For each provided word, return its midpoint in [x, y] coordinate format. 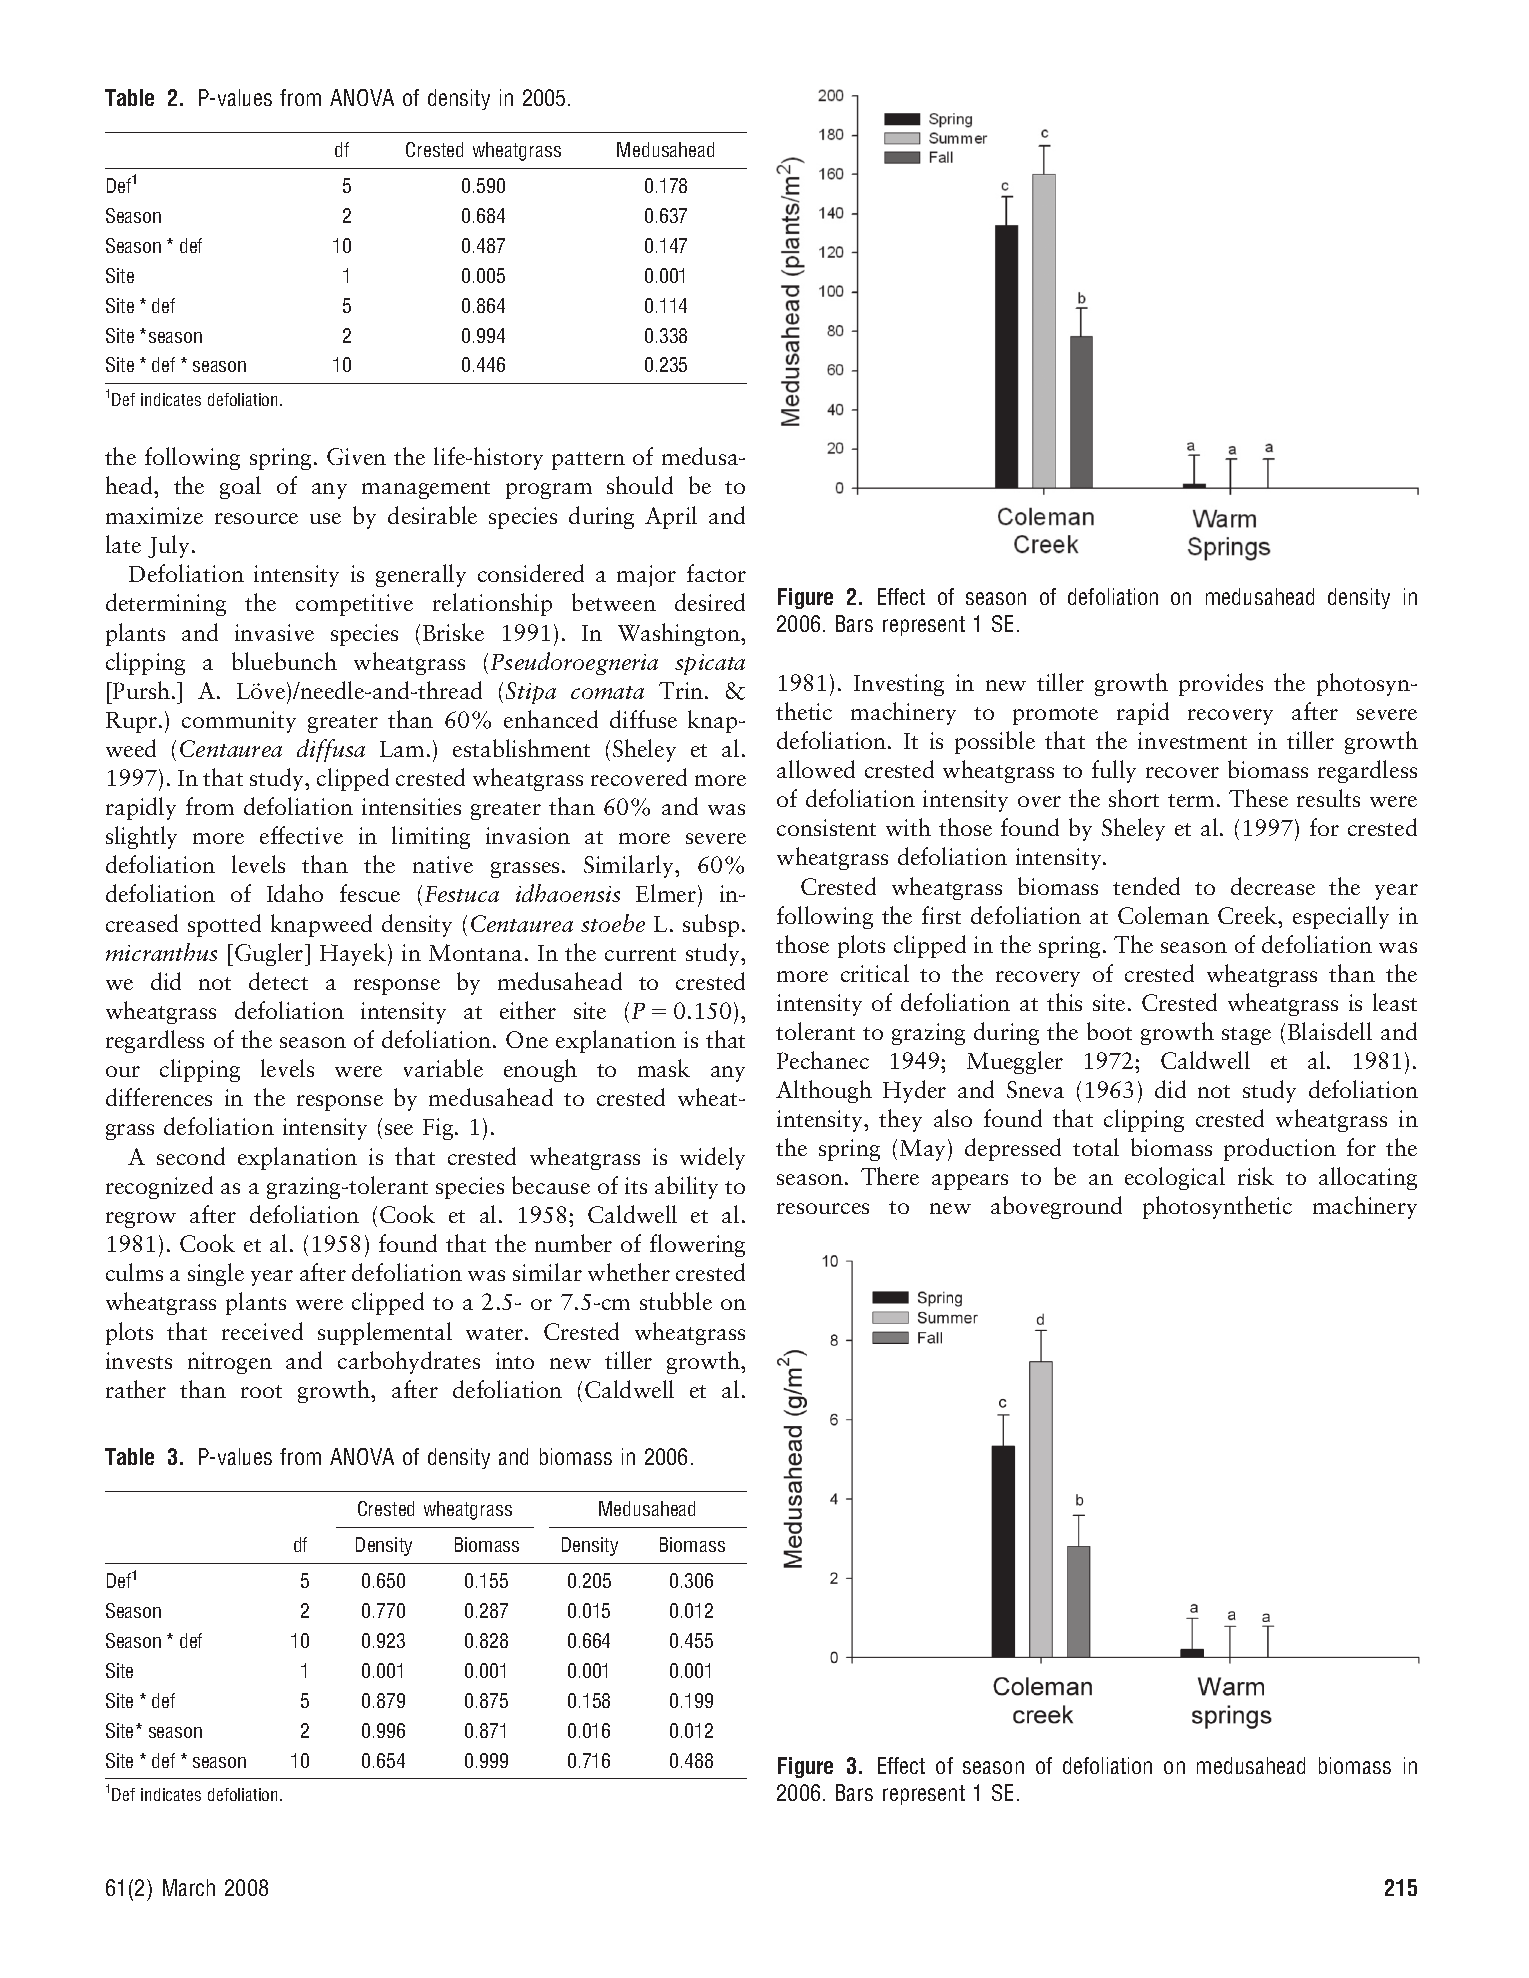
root [261, 1391]
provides [1221, 684]
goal [240, 487]
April [671, 517]
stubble [676, 1301]
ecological [1175, 1178]
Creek [1249, 915]
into [515, 1360]
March [189, 1887]
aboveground [1056, 1207]
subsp [711, 925]
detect [278, 981]
